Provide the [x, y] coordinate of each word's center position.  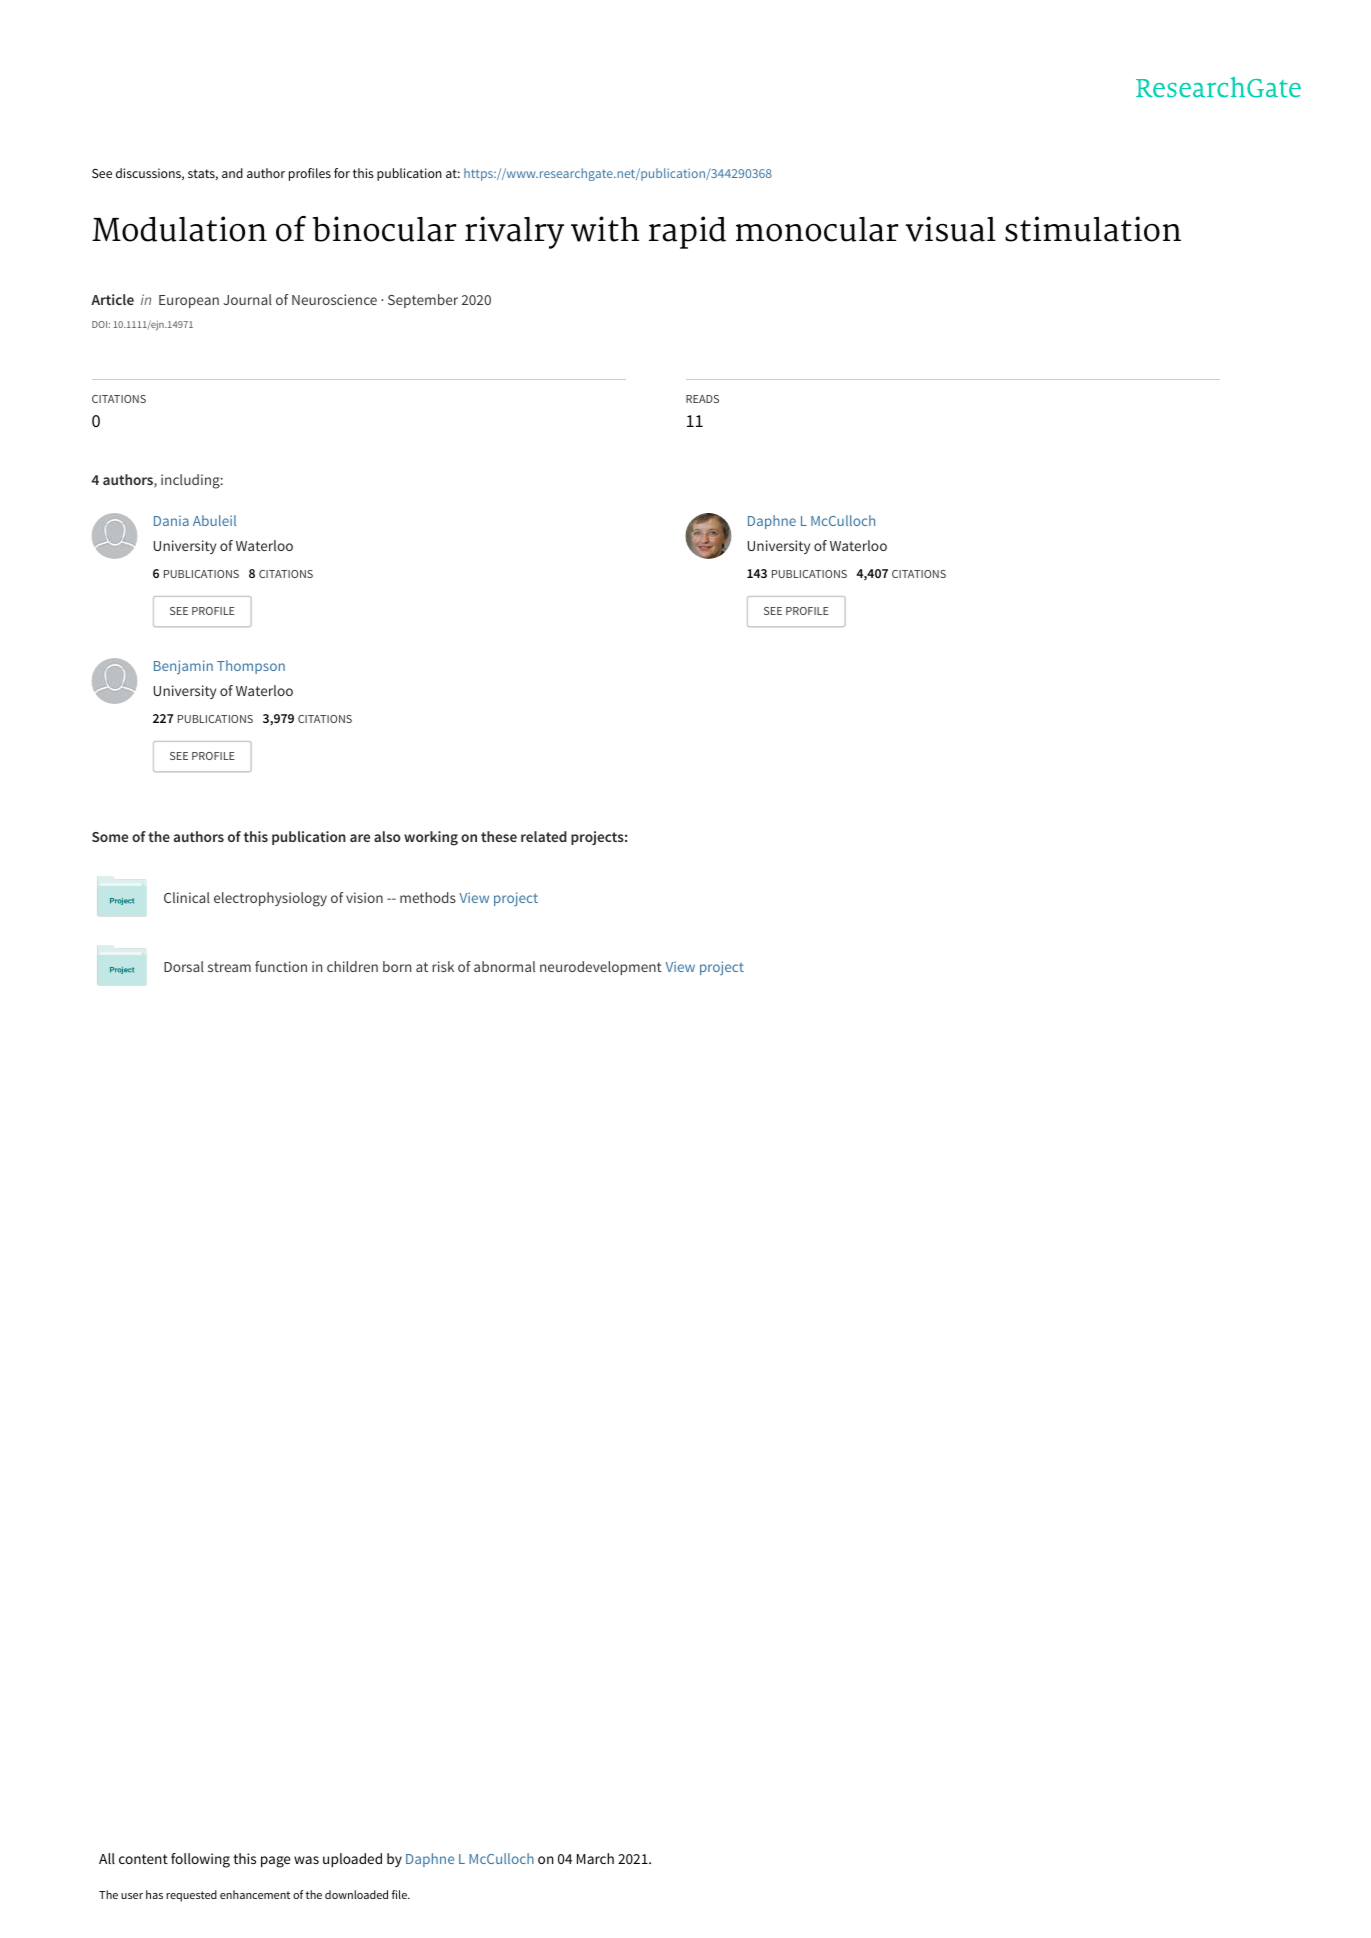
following [200, 1860]
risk [443, 966]
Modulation [179, 229]
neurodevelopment [601, 968]
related [544, 836]
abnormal [504, 966]
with [605, 229]
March [595, 1858]
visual [951, 229]
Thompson [251, 667]
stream [229, 967]
